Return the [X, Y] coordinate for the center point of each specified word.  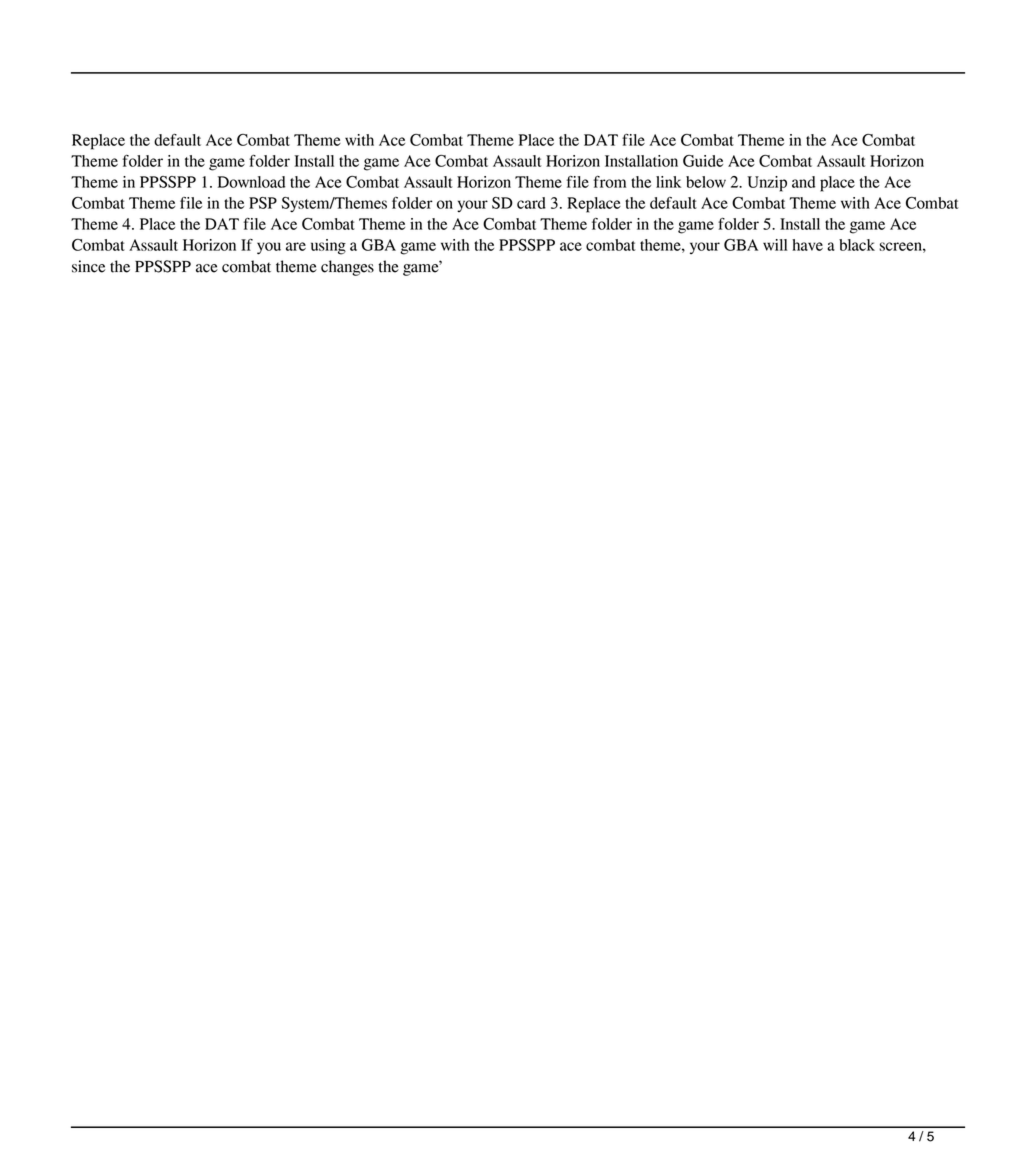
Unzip [767, 184]
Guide [703, 161]
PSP [263, 203]
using [328, 247]
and [803, 182]
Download [251, 182]
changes [347, 268]
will [775, 245]
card [531, 203]
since [88, 266]
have [807, 245]
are [296, 246]
